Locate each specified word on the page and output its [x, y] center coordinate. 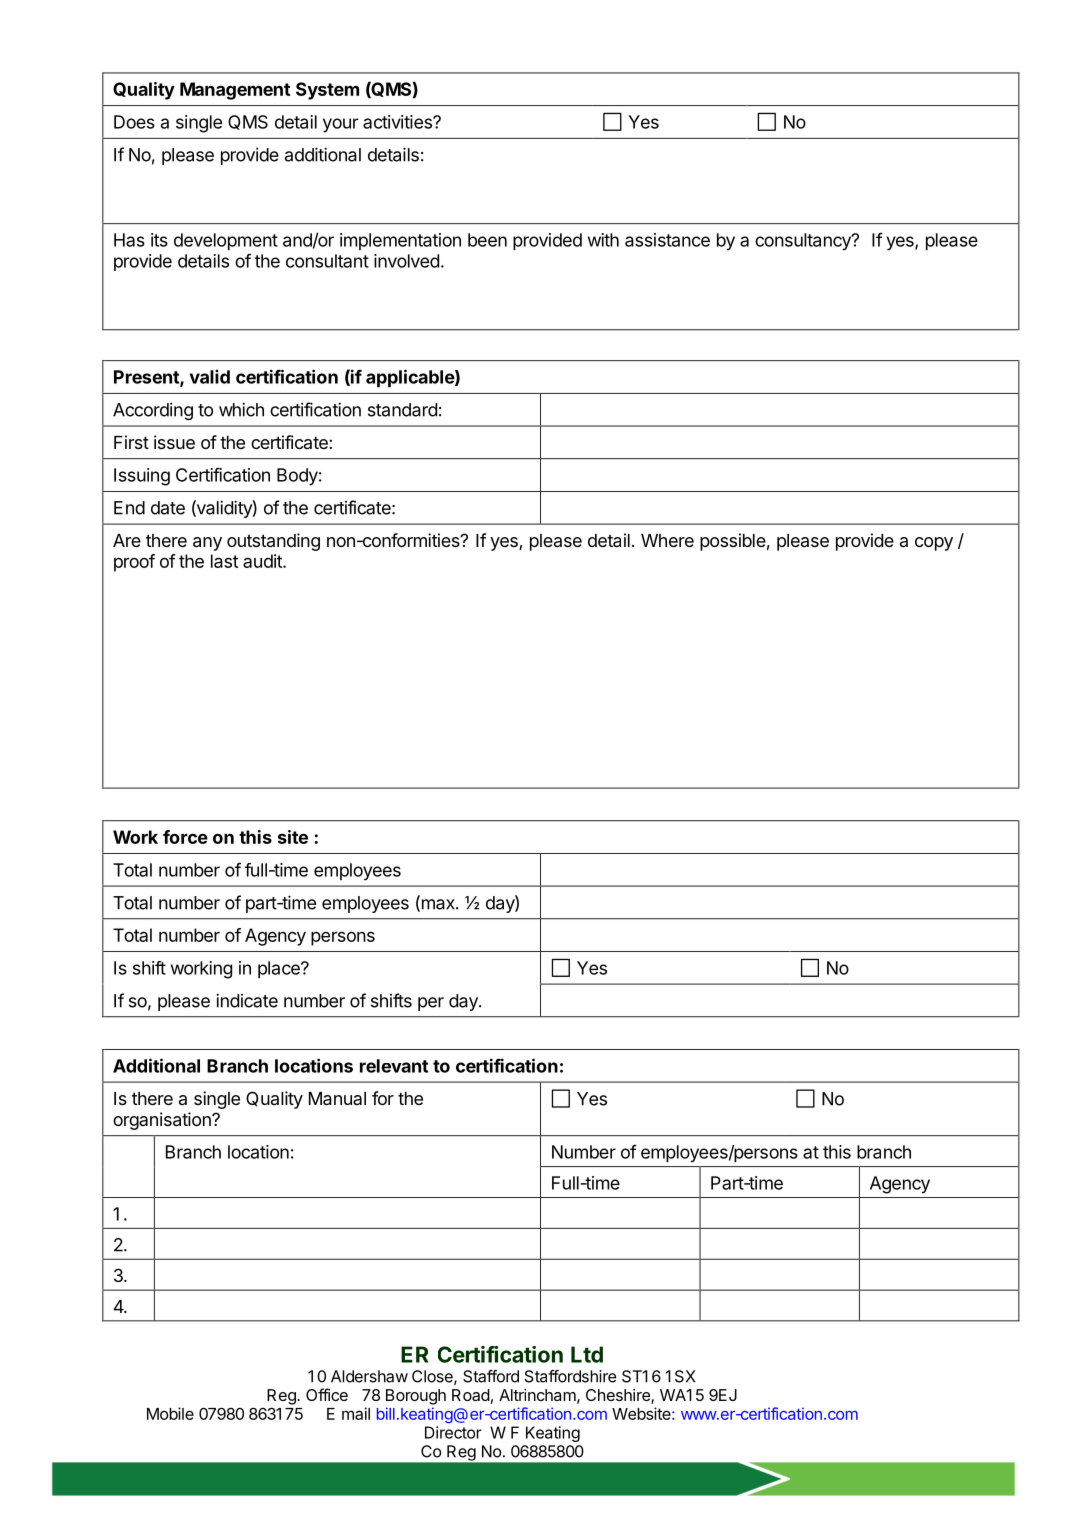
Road [471, 1395]
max [438, 905]
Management [235, 91]
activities [398, 122]
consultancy [804, 242]
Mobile [170, 1413]
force [185, 837]
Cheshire [619, 1396]
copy [934, 544]
